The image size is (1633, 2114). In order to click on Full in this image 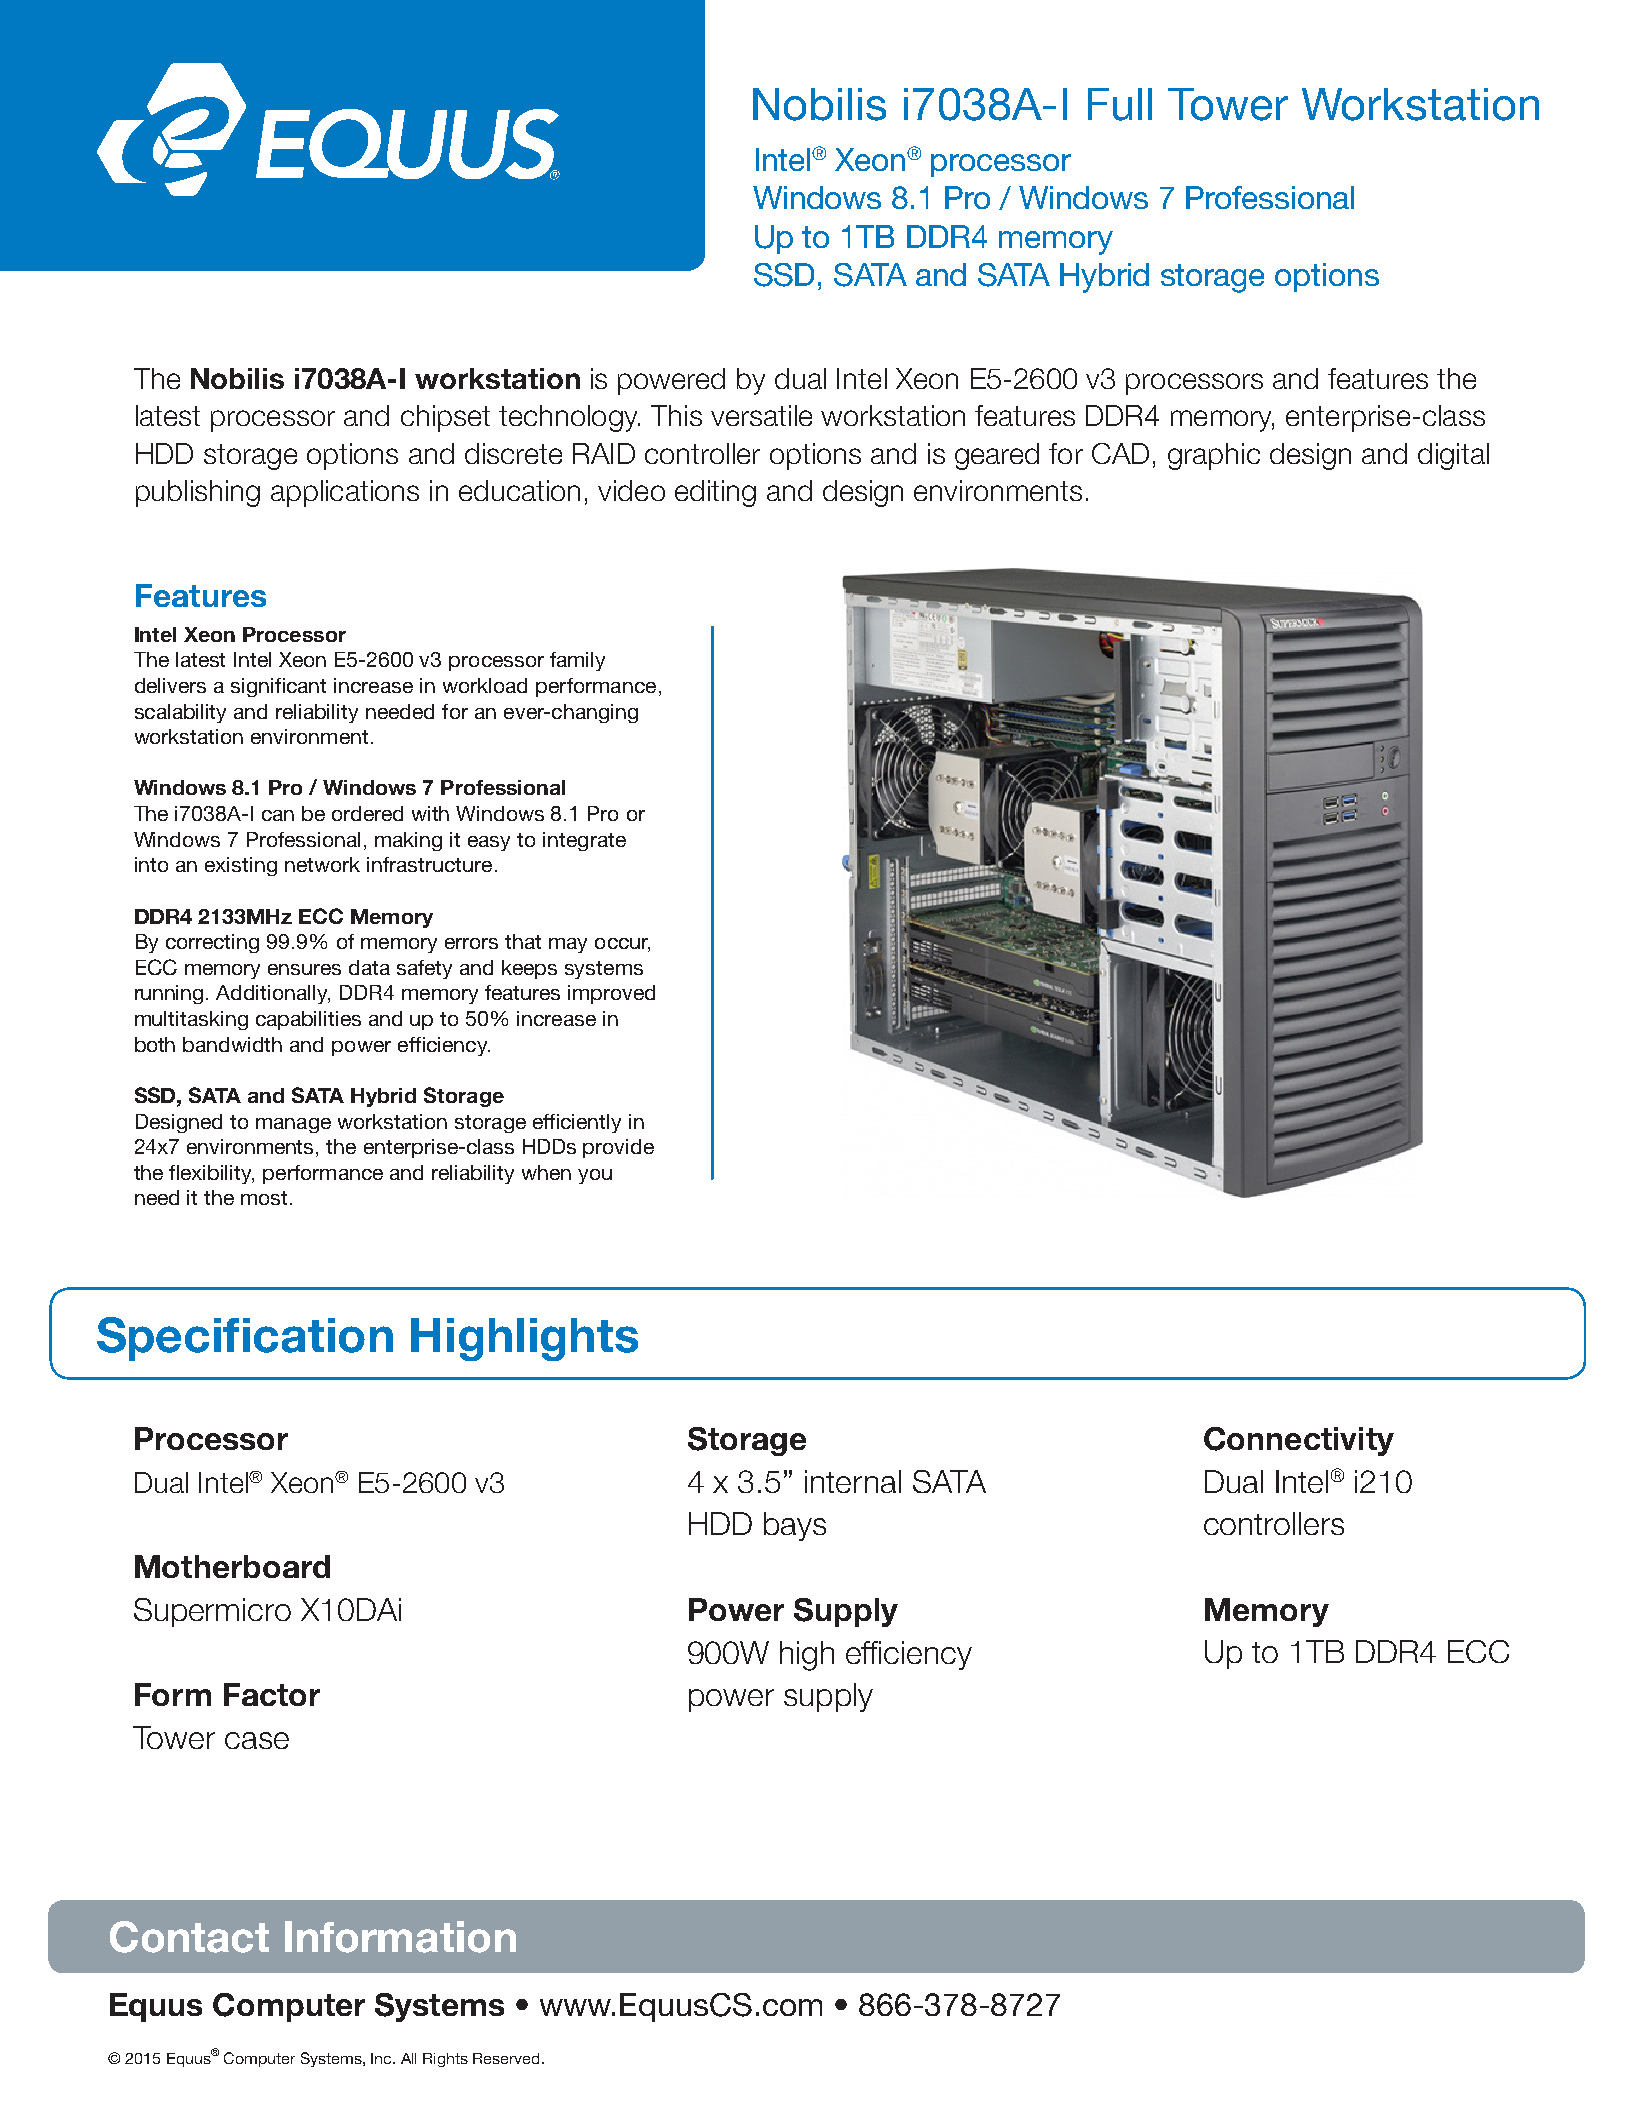, I will do `click(1120, 104)`.
